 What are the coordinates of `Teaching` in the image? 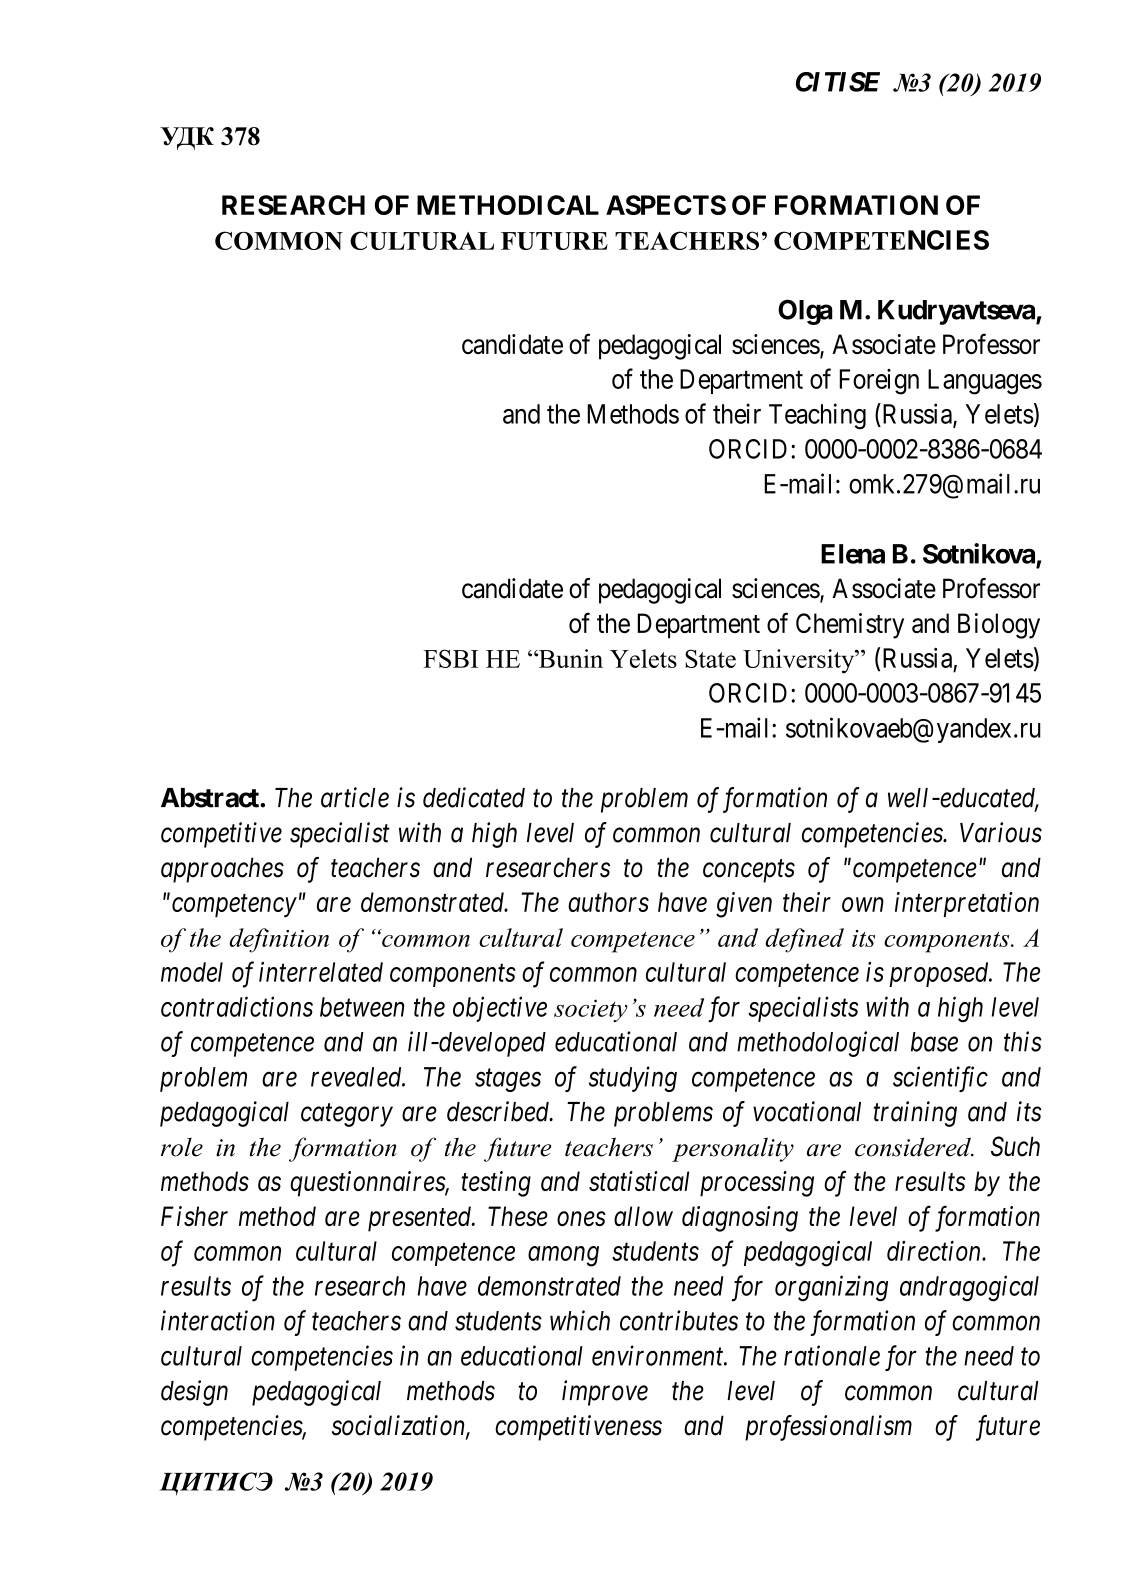 It's located at (817, 416).
